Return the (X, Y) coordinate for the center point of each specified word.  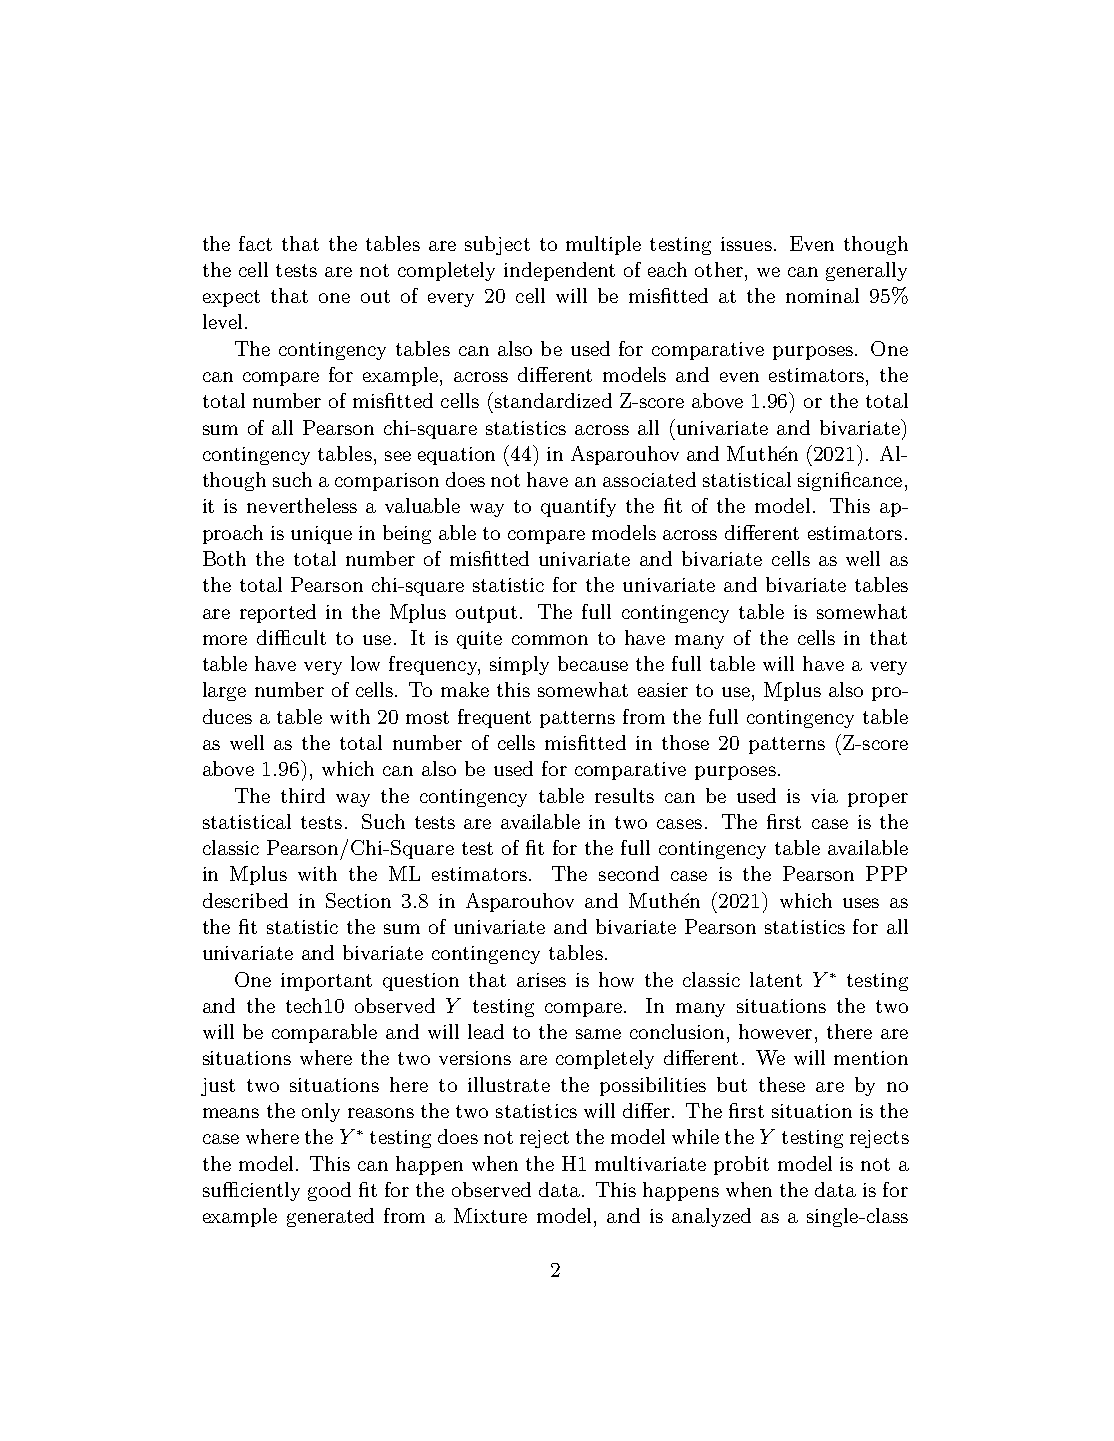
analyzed (711, 1217)
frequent (494, 718)
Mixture (490, 1215)
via (824, 796)
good (329, 1191)
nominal (822, 295)
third (303, 795)
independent (559, 271)
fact (255, 243)
